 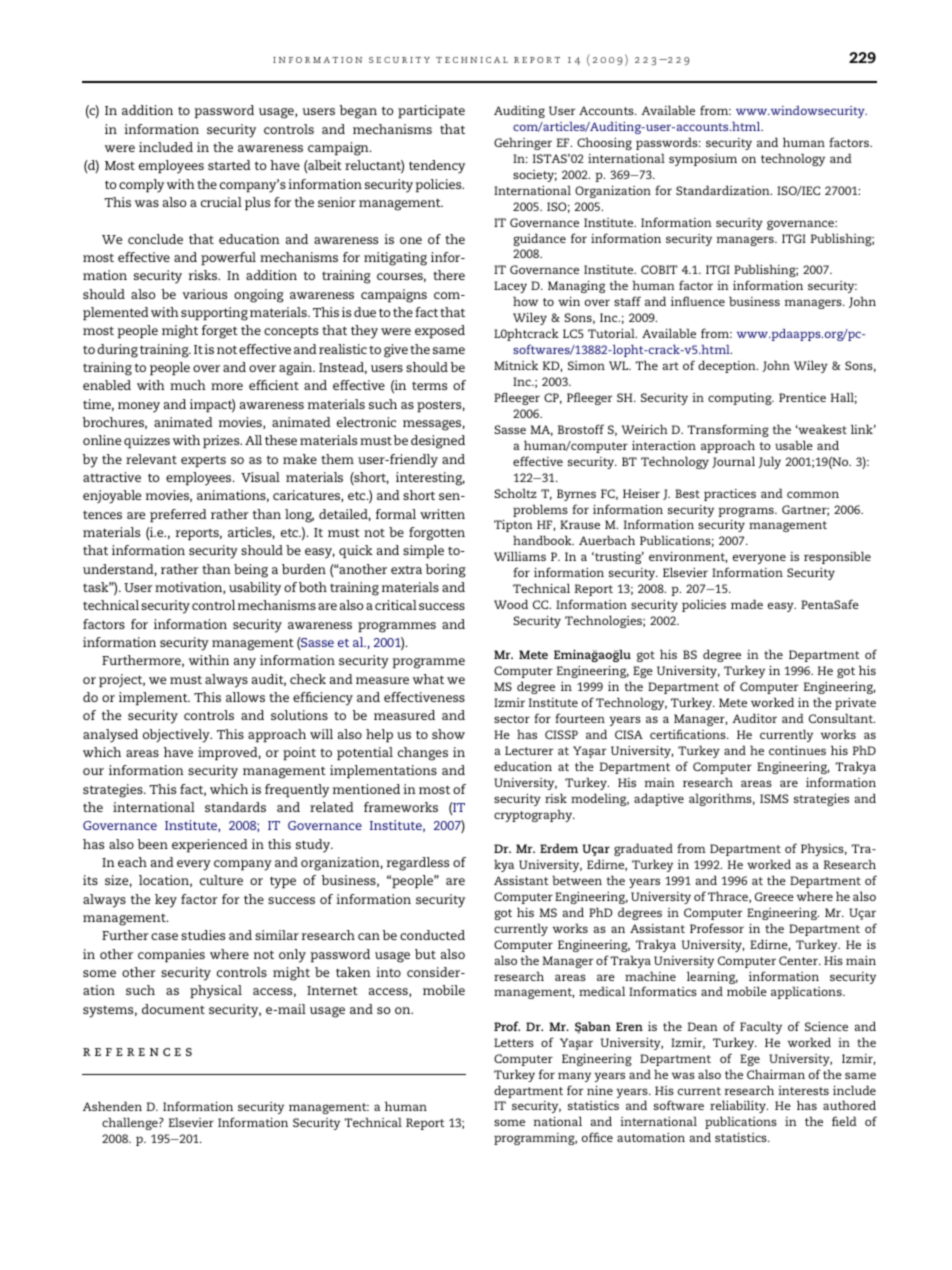 What do you see at coordinates (229, 165) in the screenshot?
I see `started` at bounding box center [229, 165].
